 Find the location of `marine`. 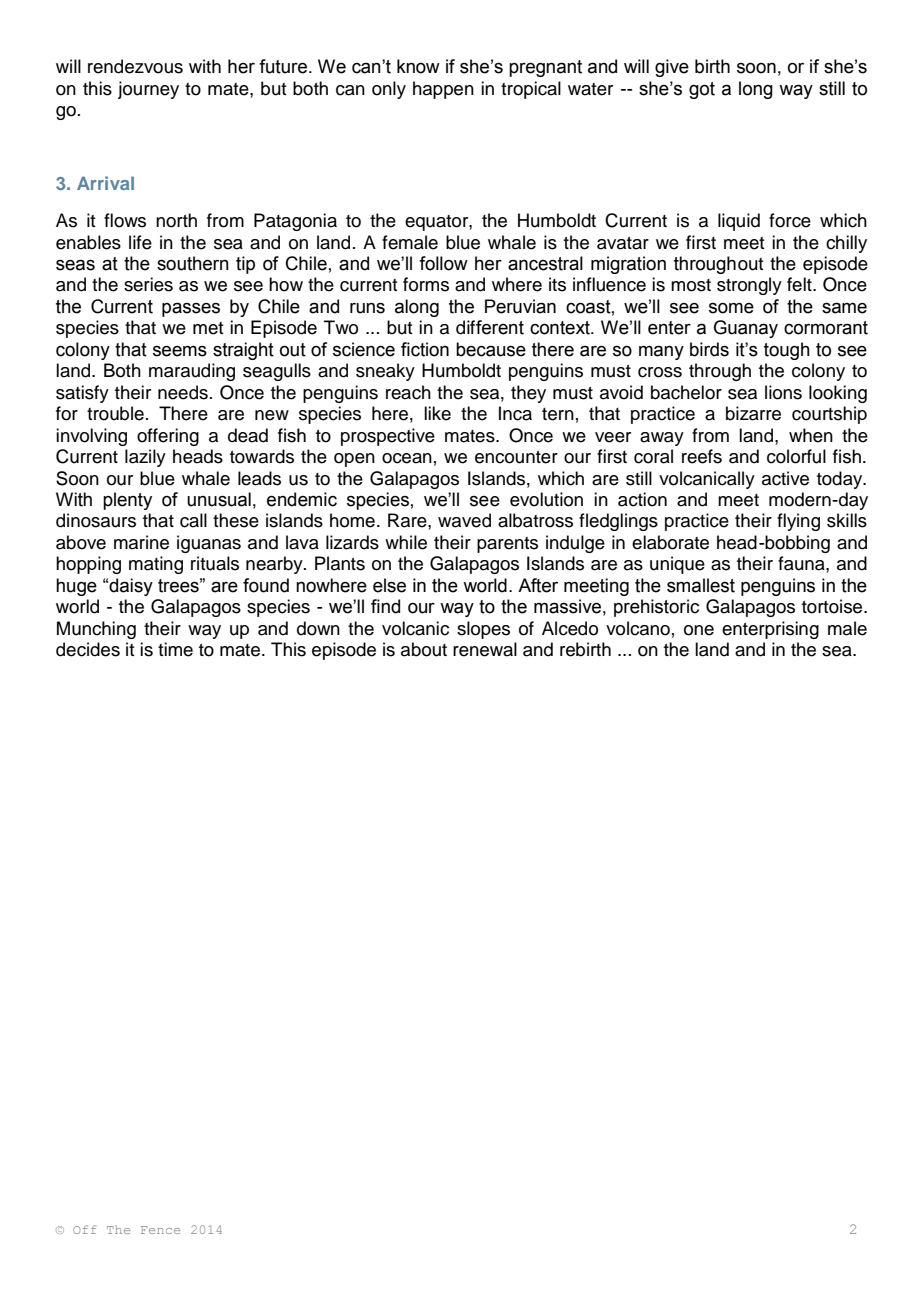

marine is located at coordinates (141, 542).
